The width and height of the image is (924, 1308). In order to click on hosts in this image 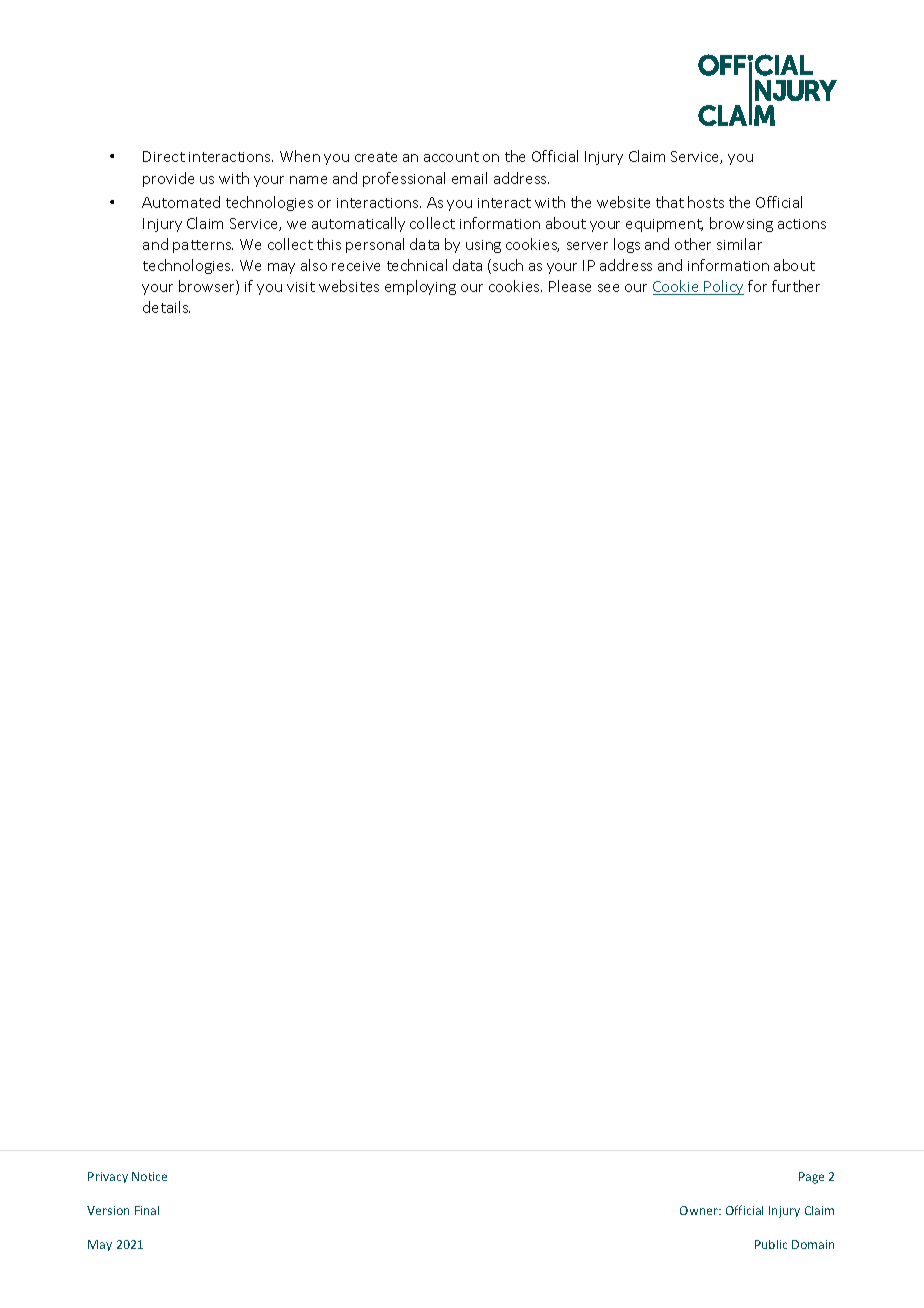, I will do `click(706, 202)`.
